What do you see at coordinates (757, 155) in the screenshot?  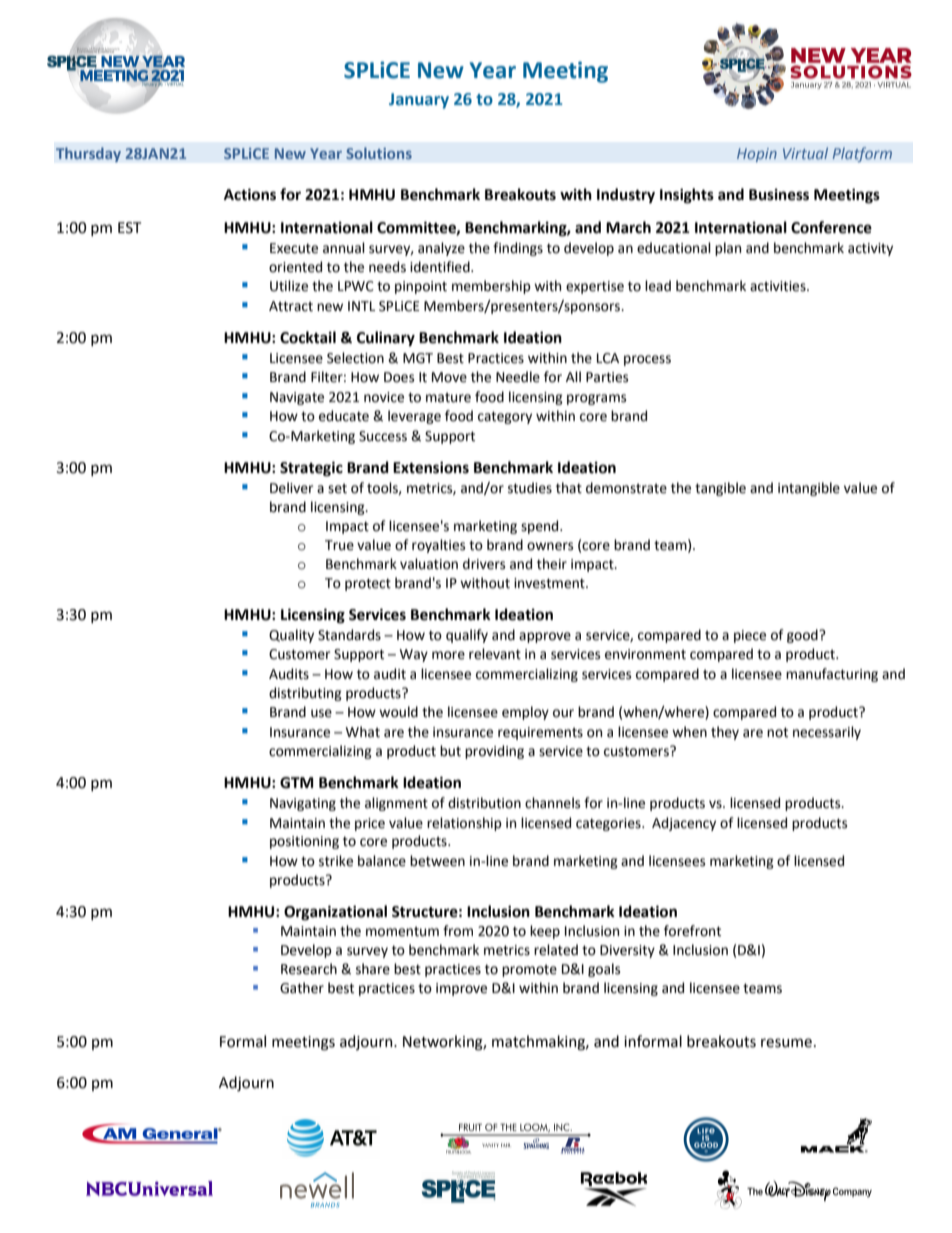 I see `Hopin` at bounding box center [757, 155].
